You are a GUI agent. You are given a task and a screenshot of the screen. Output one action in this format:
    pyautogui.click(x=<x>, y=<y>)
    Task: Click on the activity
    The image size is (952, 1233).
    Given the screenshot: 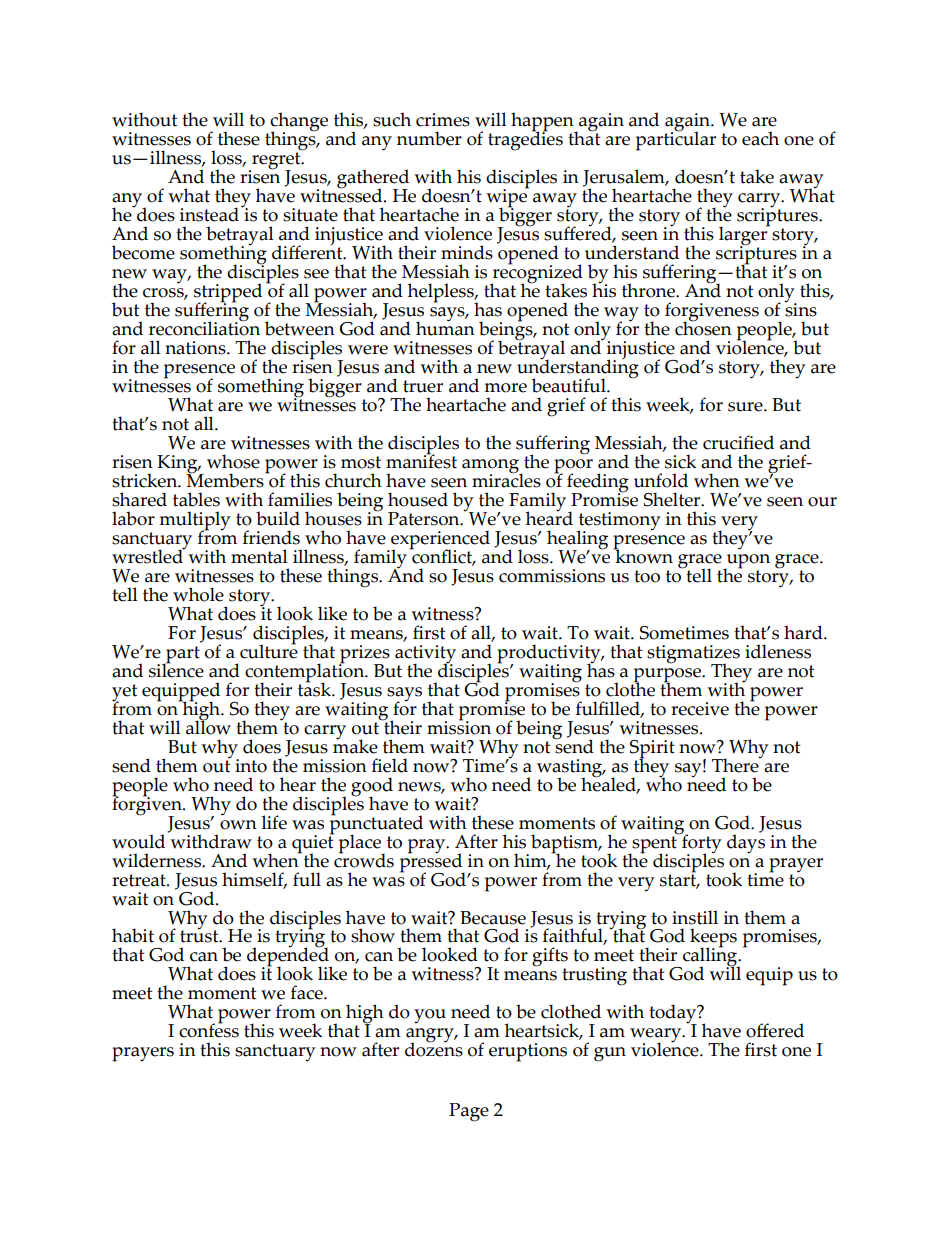 What is the action you would take?
    pyautogui.click(x=425, y=655)
